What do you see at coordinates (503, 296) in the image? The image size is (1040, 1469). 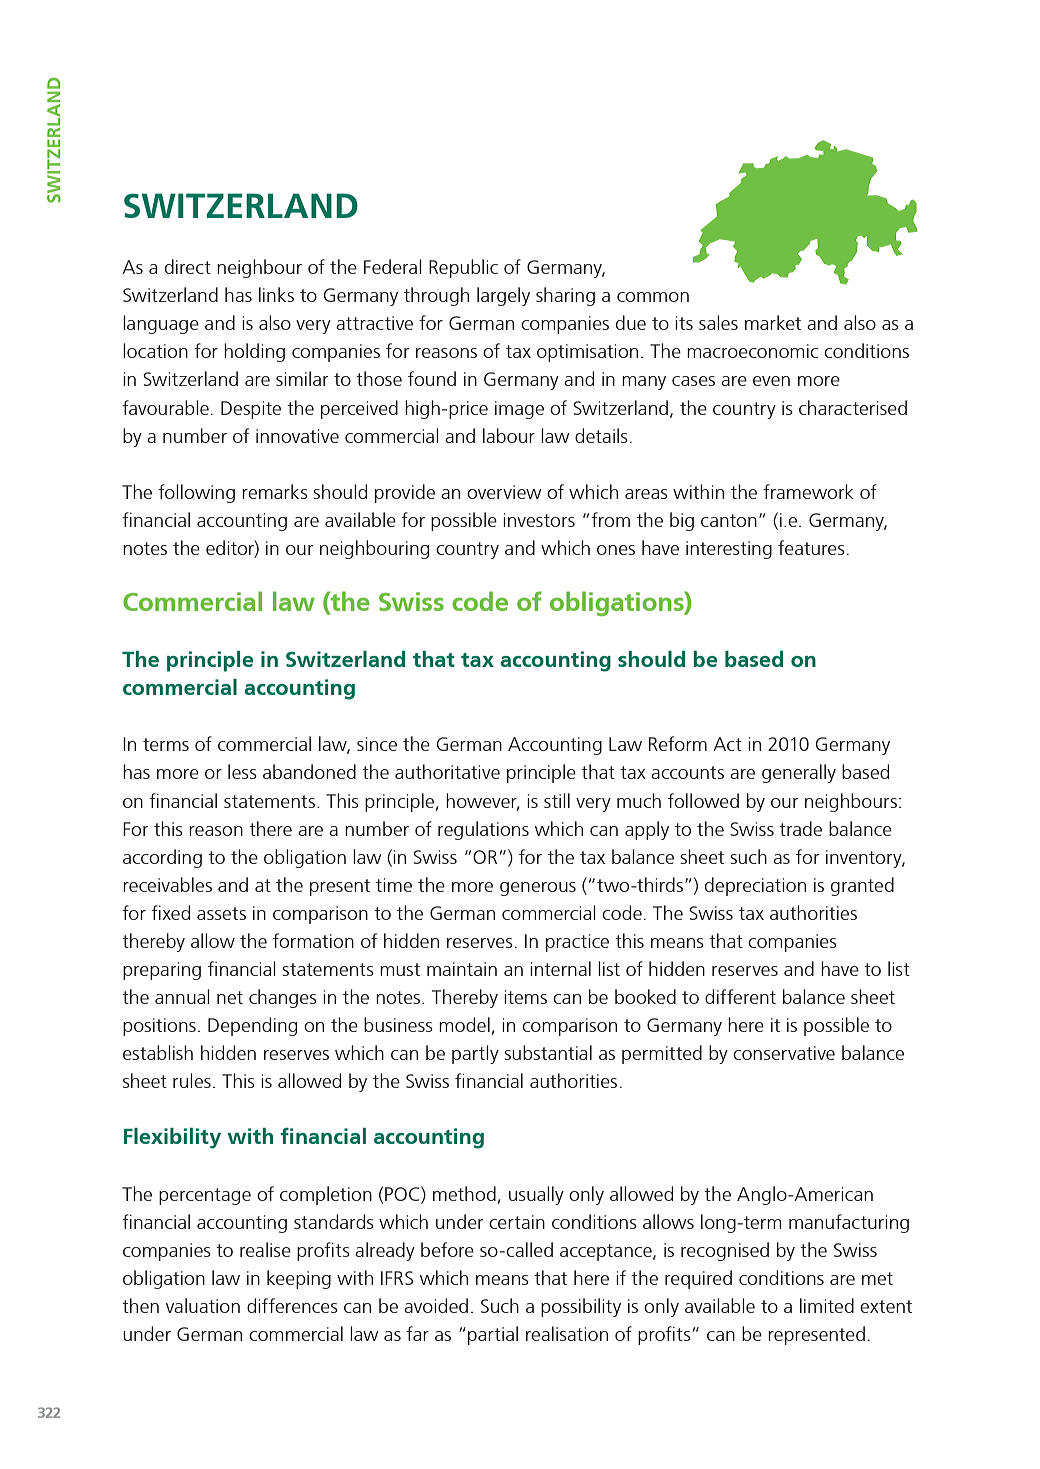 I see `largely` at bounding box center [503, 296].
